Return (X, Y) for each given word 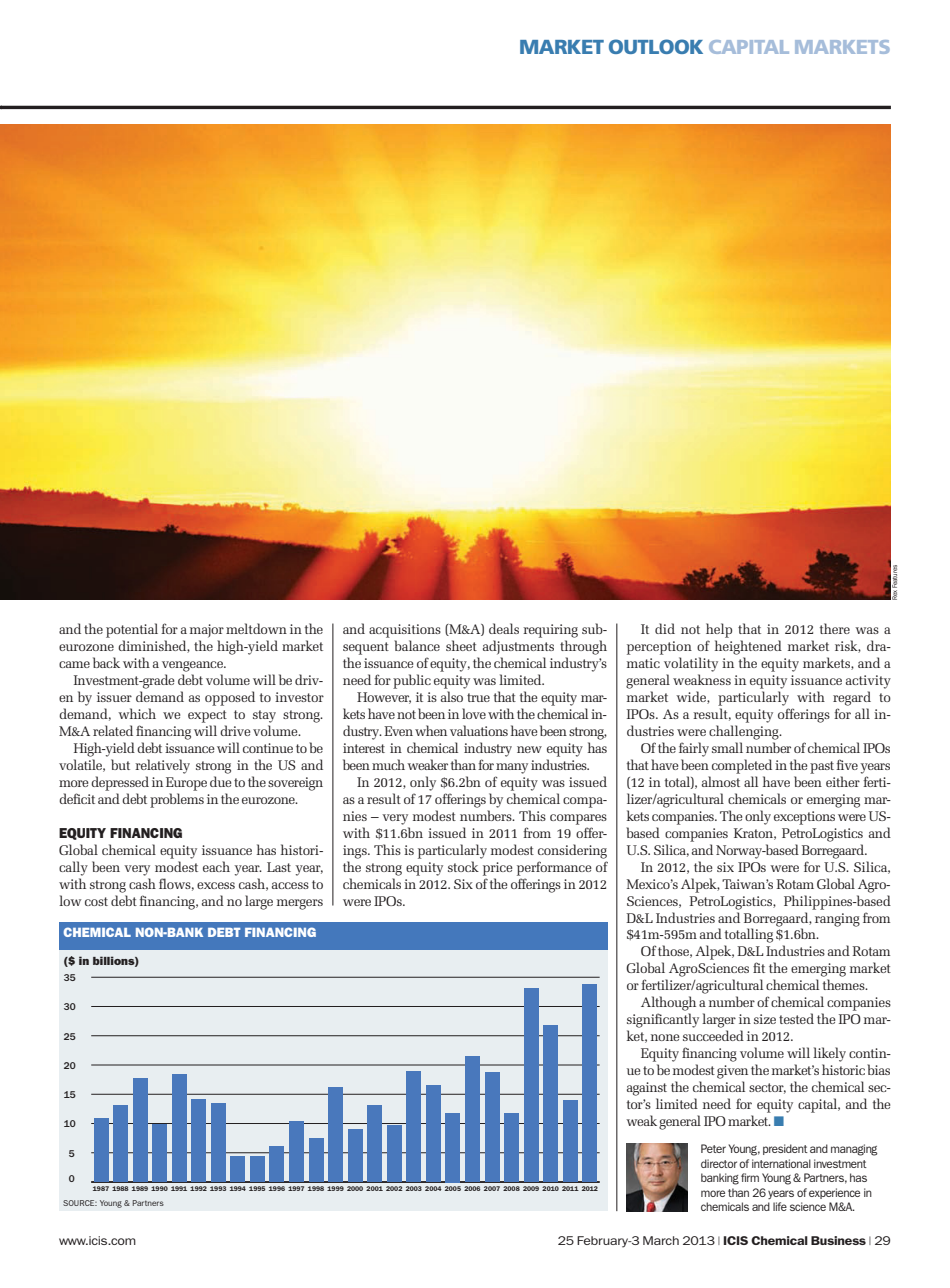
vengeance (193, 666)
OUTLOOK (656, 46)
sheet (461, 645)
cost (96, 901)
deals (504, 628)
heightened (748, 647)
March (661, 1240)
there (835, 628)
